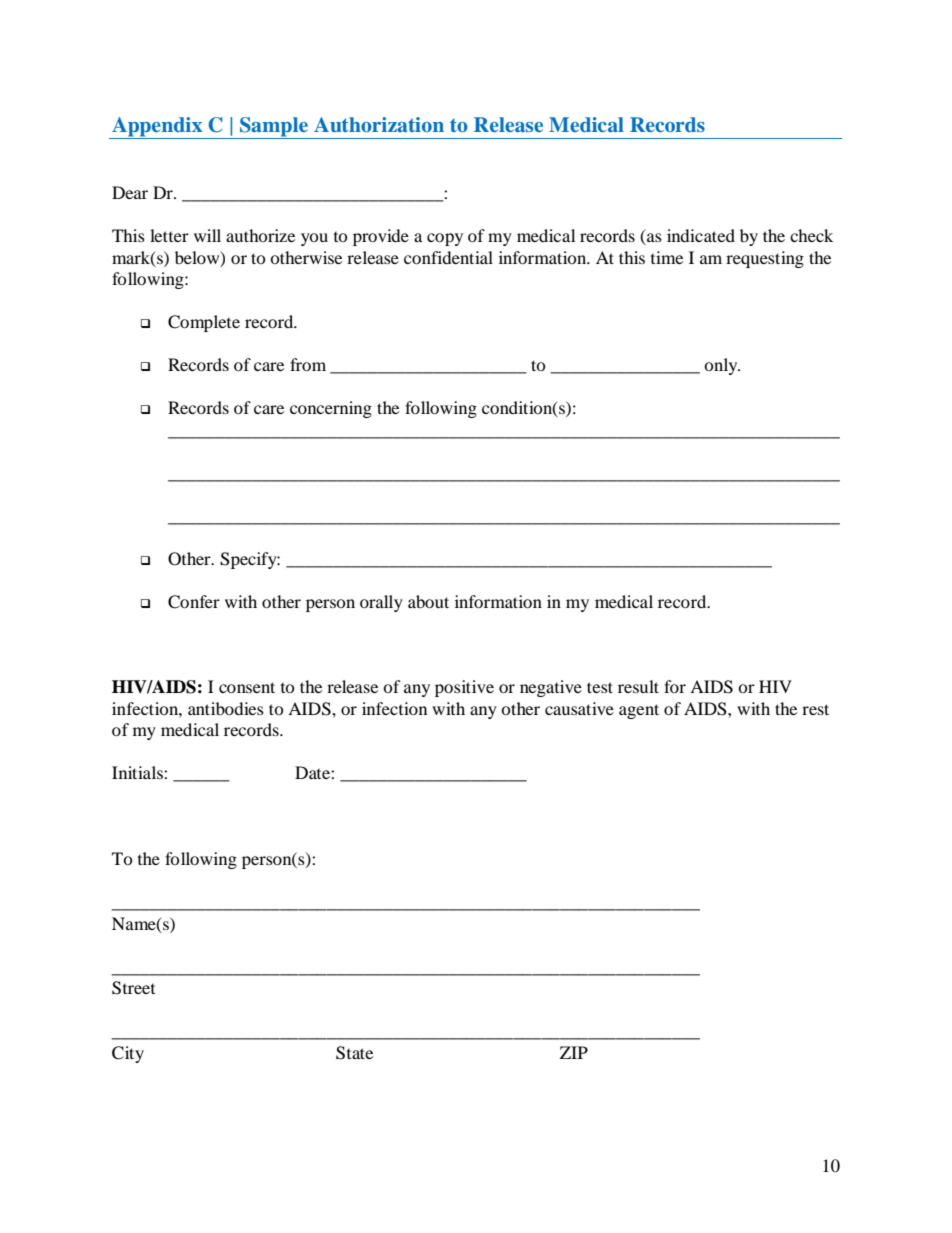  What do you see at coordinates (157, 128) in the document?
I see `Appendix` at bounding box center [157, 128].
